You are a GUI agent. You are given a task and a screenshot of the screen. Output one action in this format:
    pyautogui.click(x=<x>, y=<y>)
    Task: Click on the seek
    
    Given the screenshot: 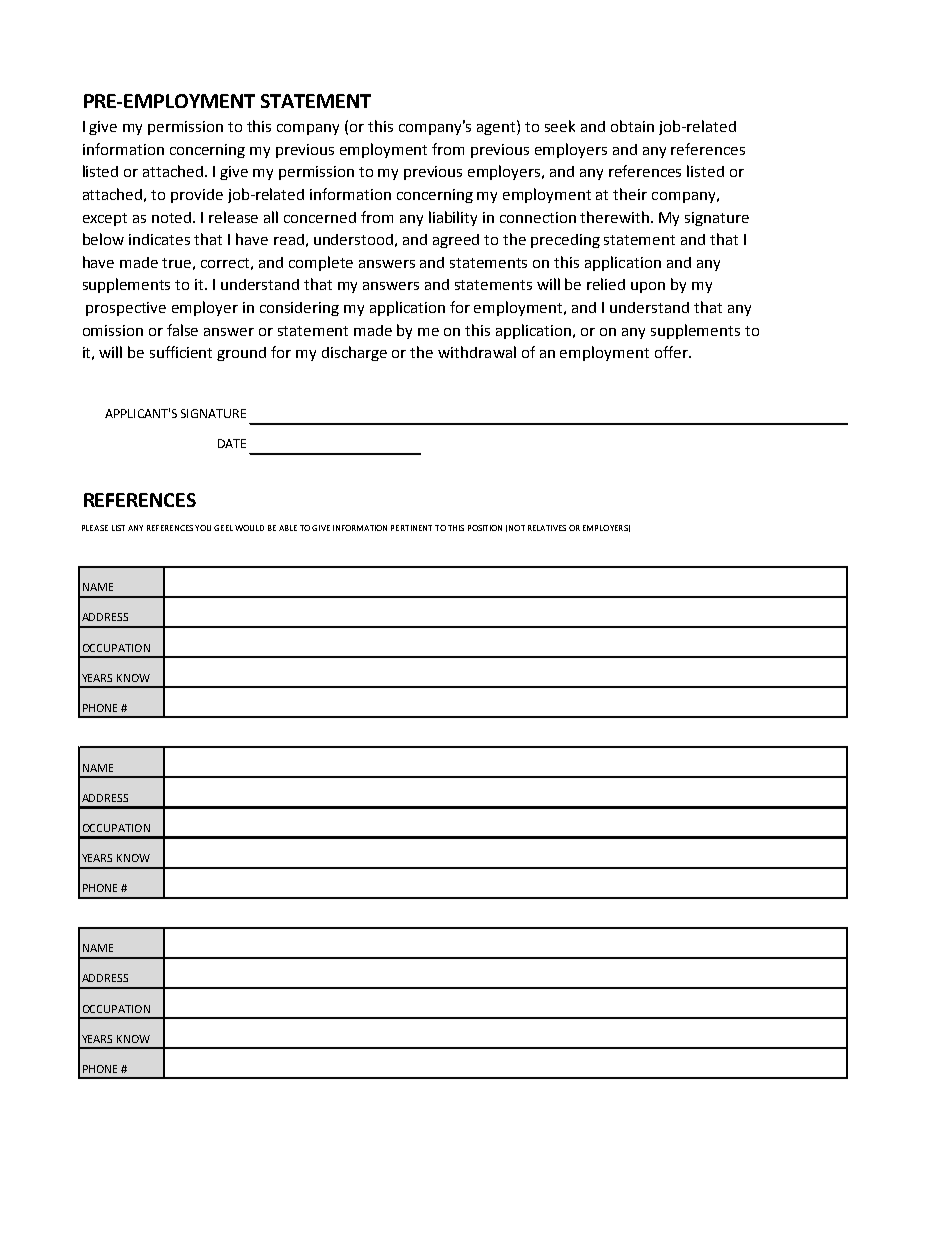 What is the action you would take?
    pyautogui.click(x=560, y=126)
